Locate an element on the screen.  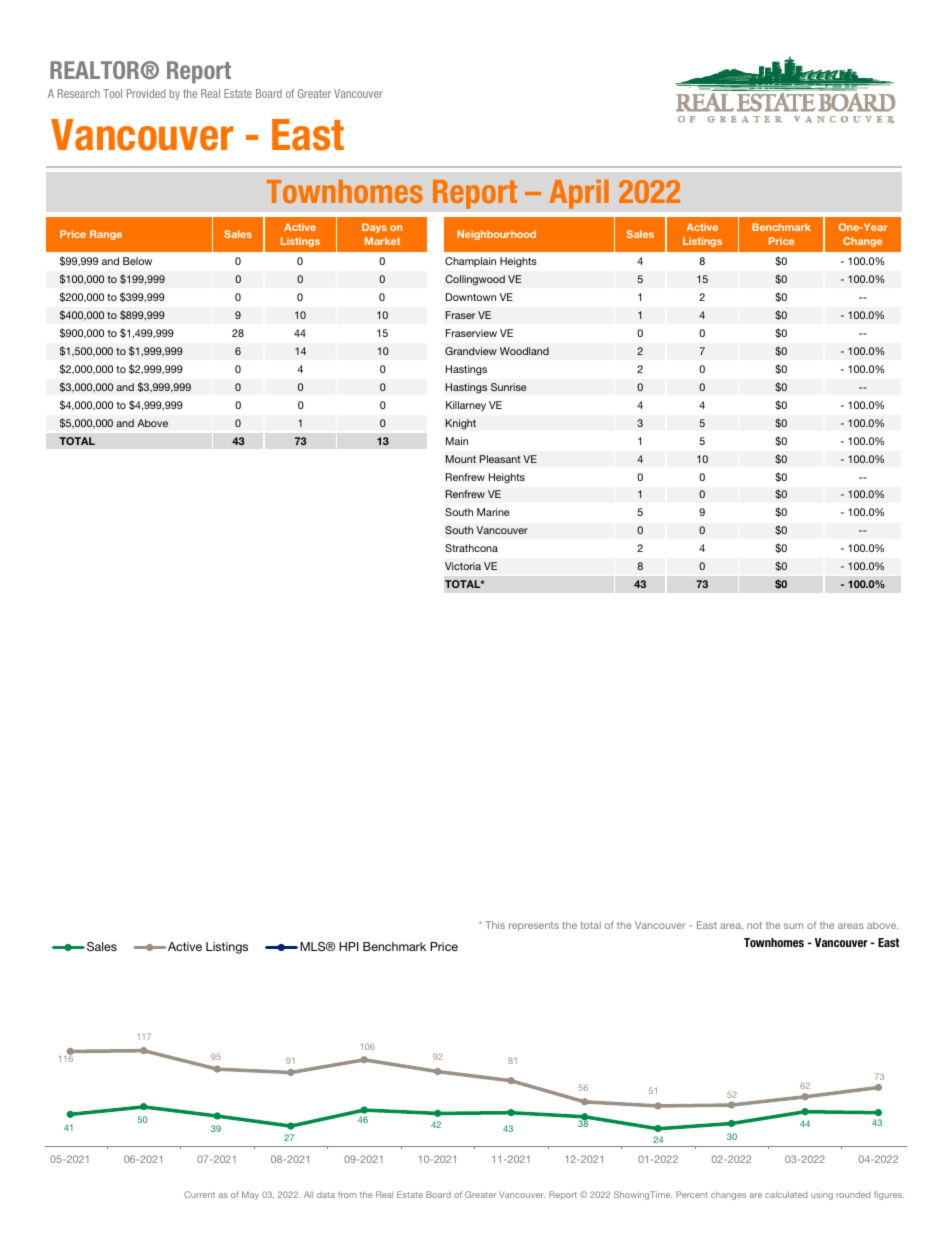
Main is located at coordinates (457, 441).
